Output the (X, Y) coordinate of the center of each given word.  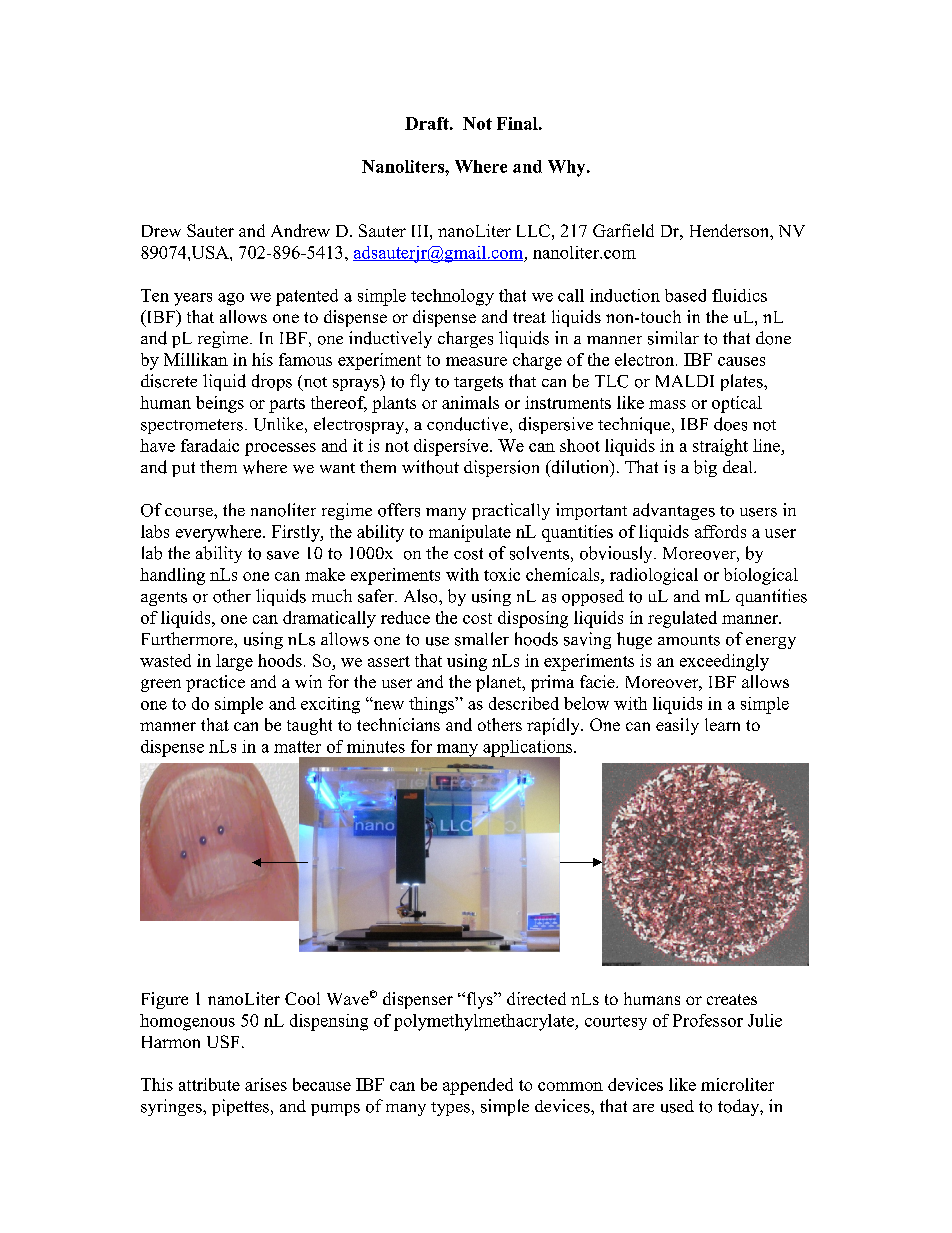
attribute (209, 1084)
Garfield (623, 230)
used (677, 1106)
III (421, 231)
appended (478, 1086)
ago (231, 299)
